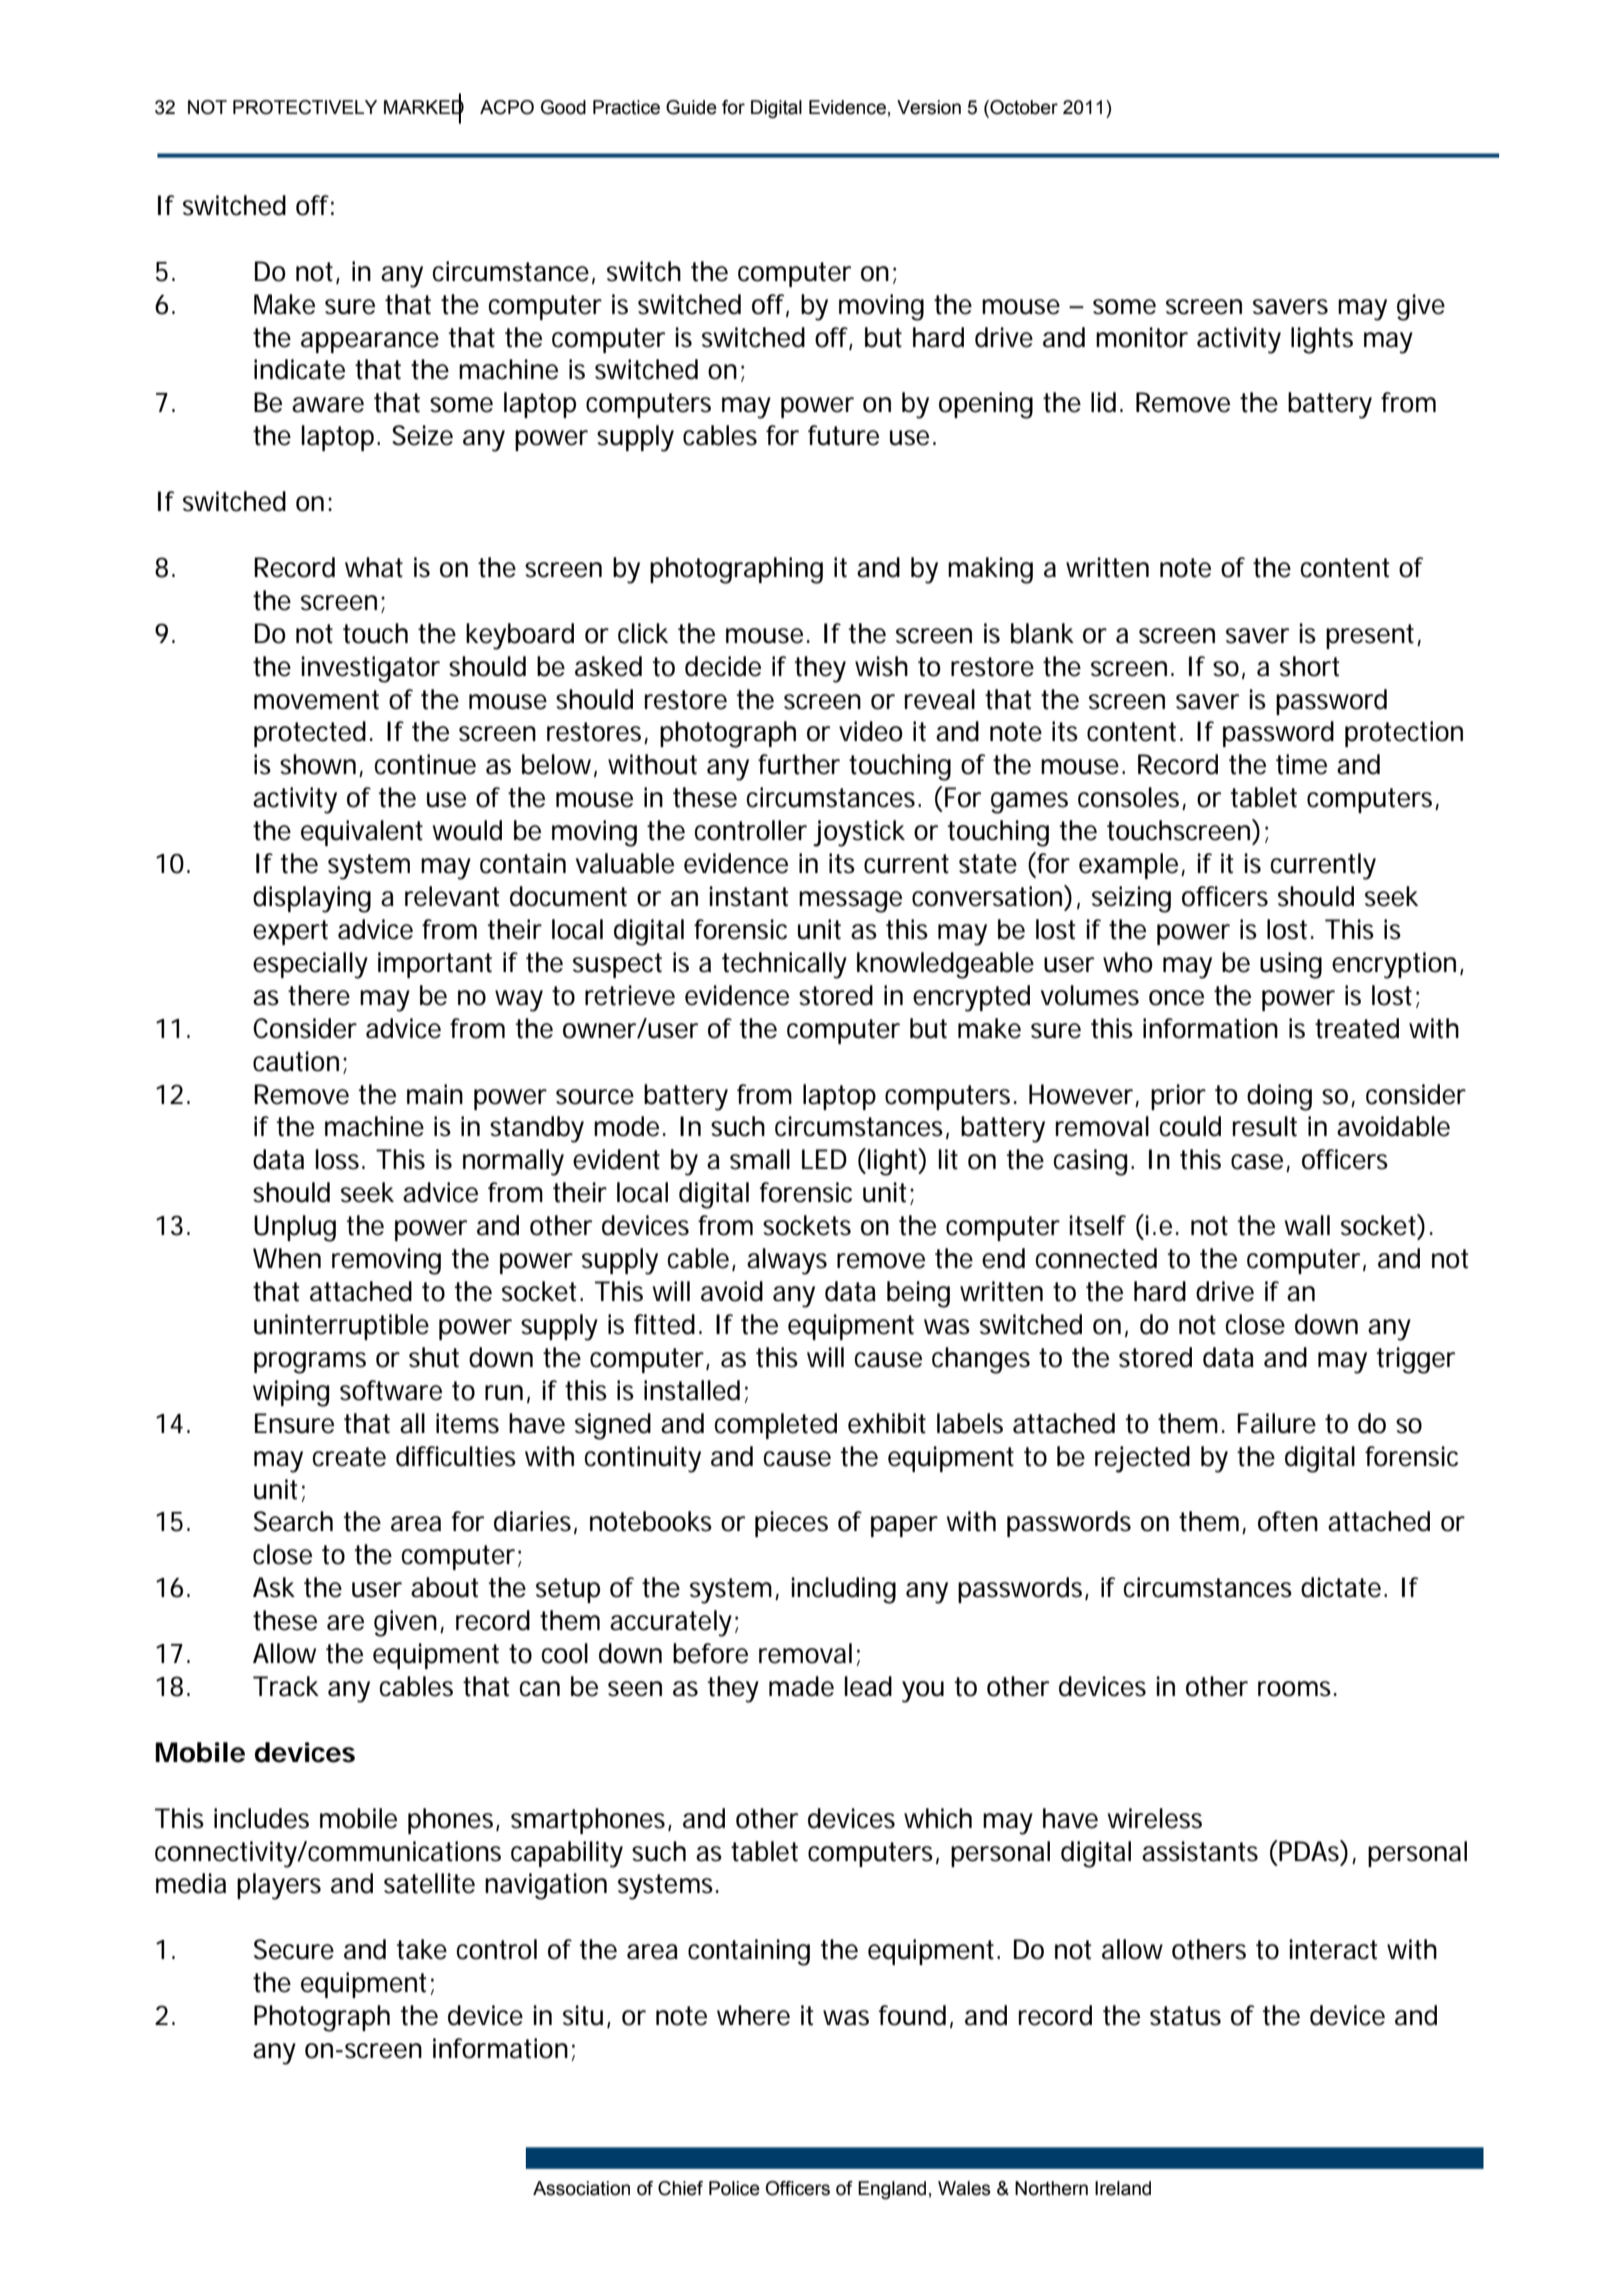 This screenshot has height=2296, width=1623. Describe the element at coordinates (305, 107) in the screenshot. I see `PROTECTIVELY` at that location.
